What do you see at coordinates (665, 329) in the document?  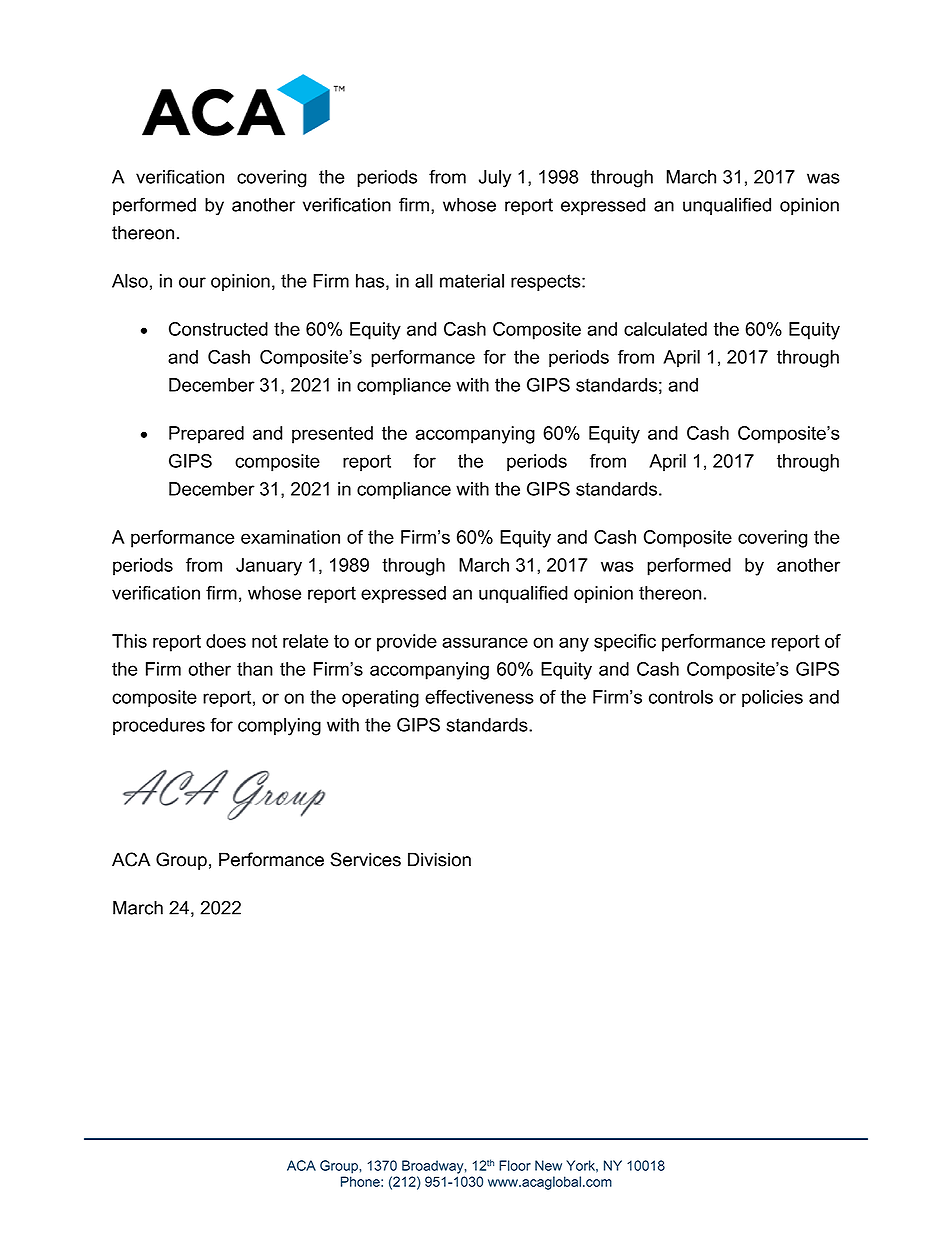 I see `calculated` at bounding box center [665, 329].
